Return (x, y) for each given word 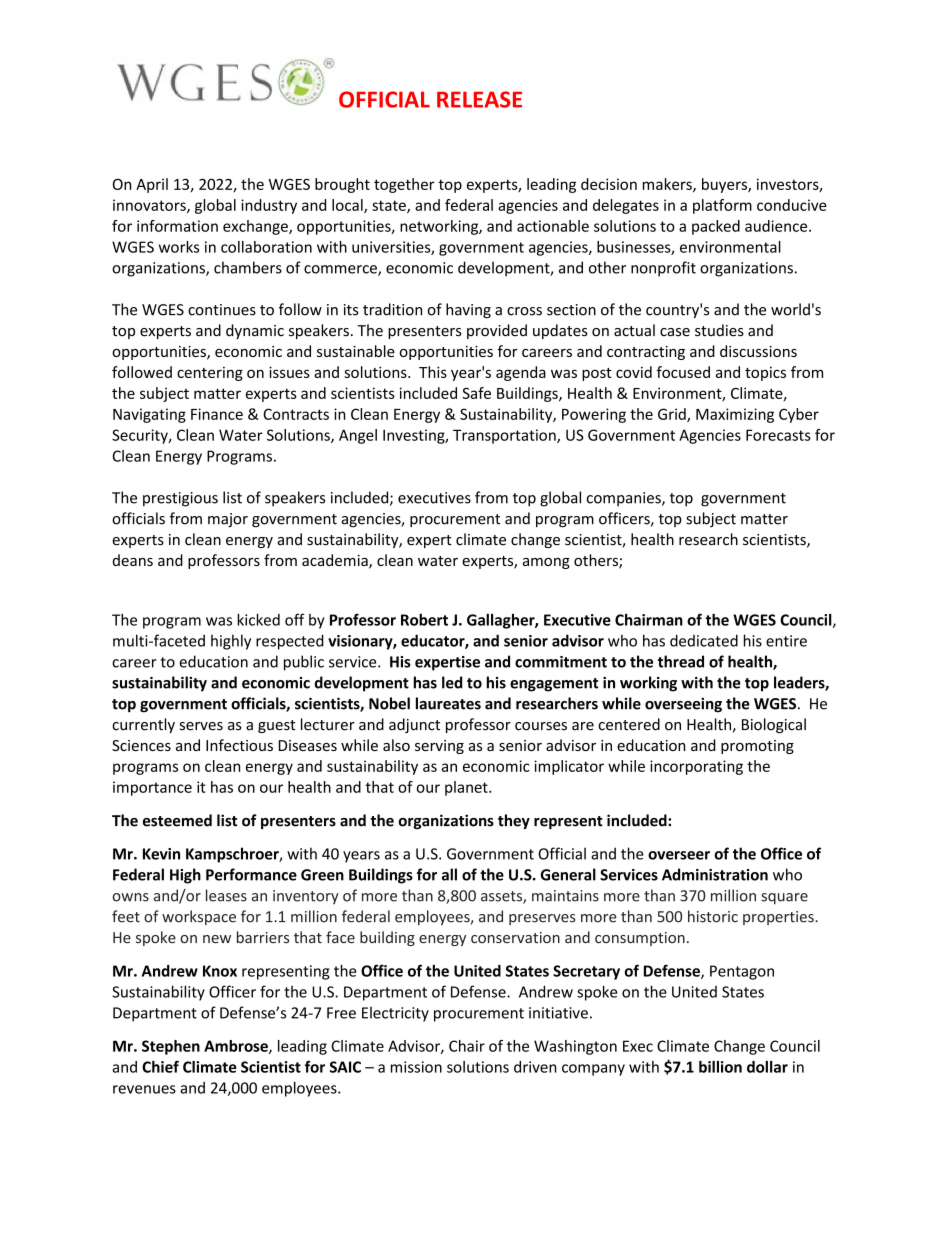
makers (668, 185)
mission (416, 1067)
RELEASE (479, 99)
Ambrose (237, 1047)
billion (720, 1067)
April (152, 185)
